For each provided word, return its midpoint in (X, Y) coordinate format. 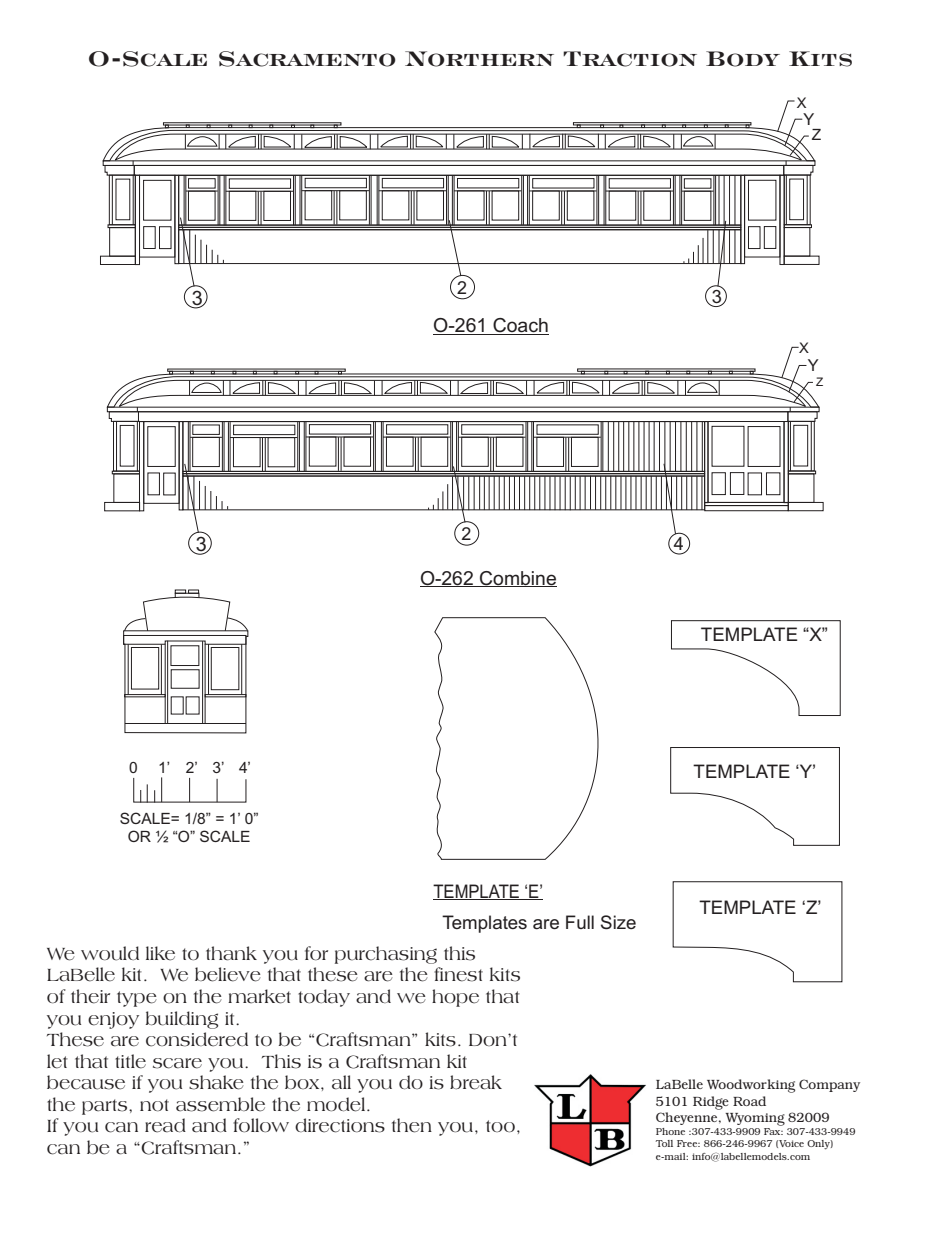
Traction (630, 59)
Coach (520, 326)
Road (749, 1101)
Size (618, 922)
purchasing (386, 955)
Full (580, 922)
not (154, 1105)
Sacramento (307, 59)
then (412, 1125)
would (110, 953)
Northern (479, 59)
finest (458, 974)
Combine (517, 579)
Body (743, 59)
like (160, 953)
